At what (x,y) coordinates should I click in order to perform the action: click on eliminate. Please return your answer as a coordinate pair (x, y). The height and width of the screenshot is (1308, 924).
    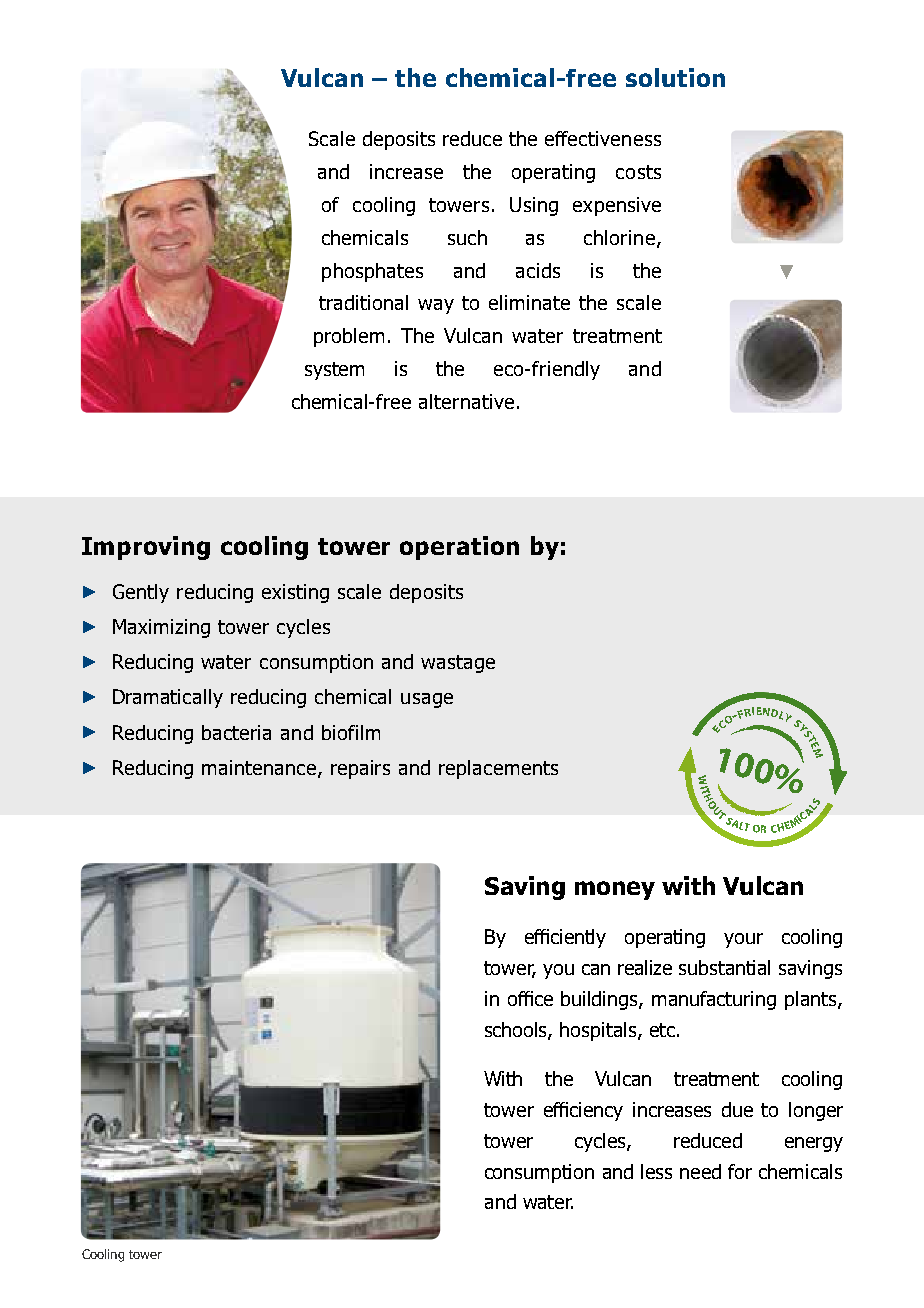
    Looking at the image, I should click on (529, 302).
